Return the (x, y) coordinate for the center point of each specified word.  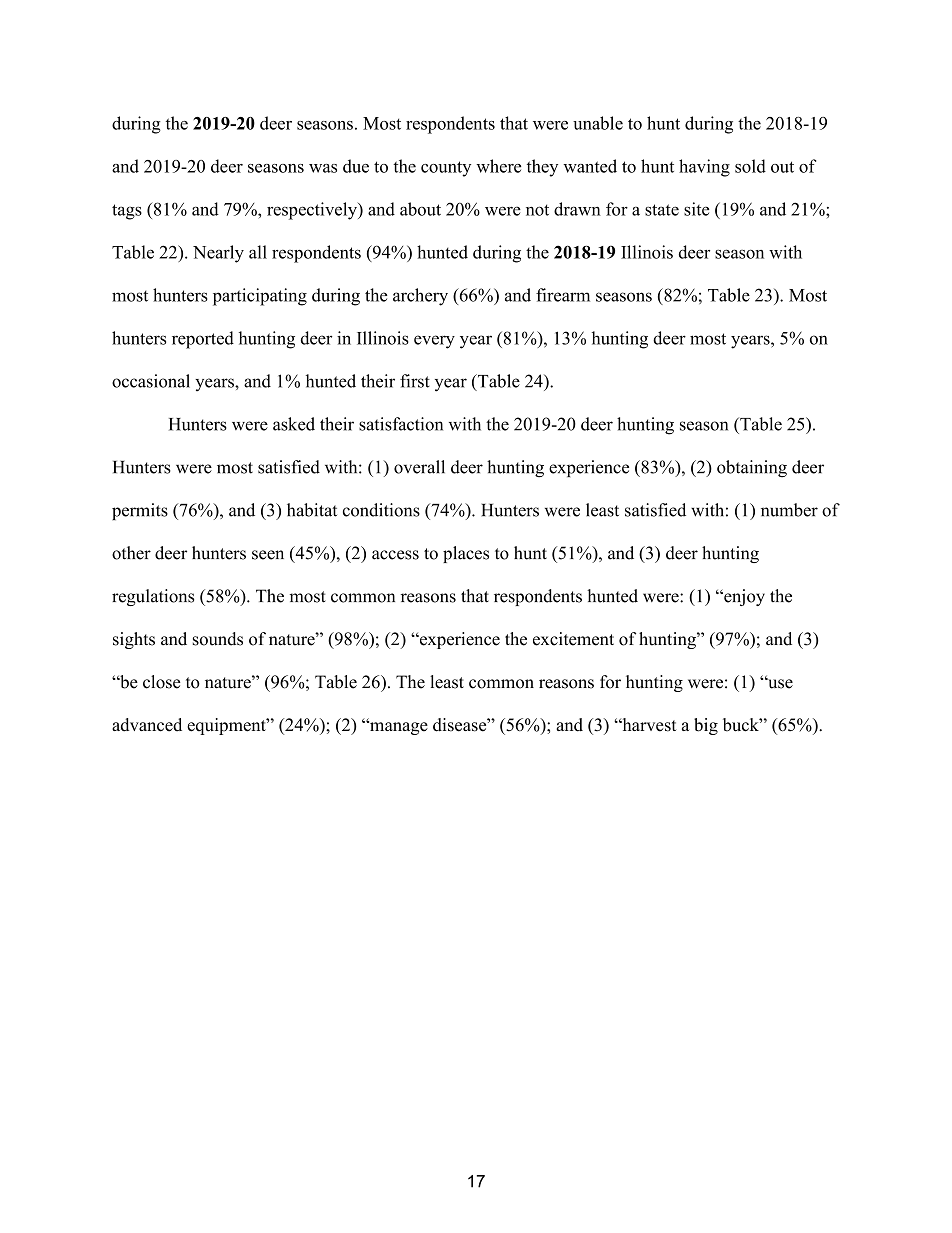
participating (260, 297)
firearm (563, 295)
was (323, 168)
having (704, 168)
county (446, 169)
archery (420, 297)
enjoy (743, 597)
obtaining (752, 469)
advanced (147, 725)
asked (294, 424)
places (466, 554)
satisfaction (401, 424)
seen (268, 555)
